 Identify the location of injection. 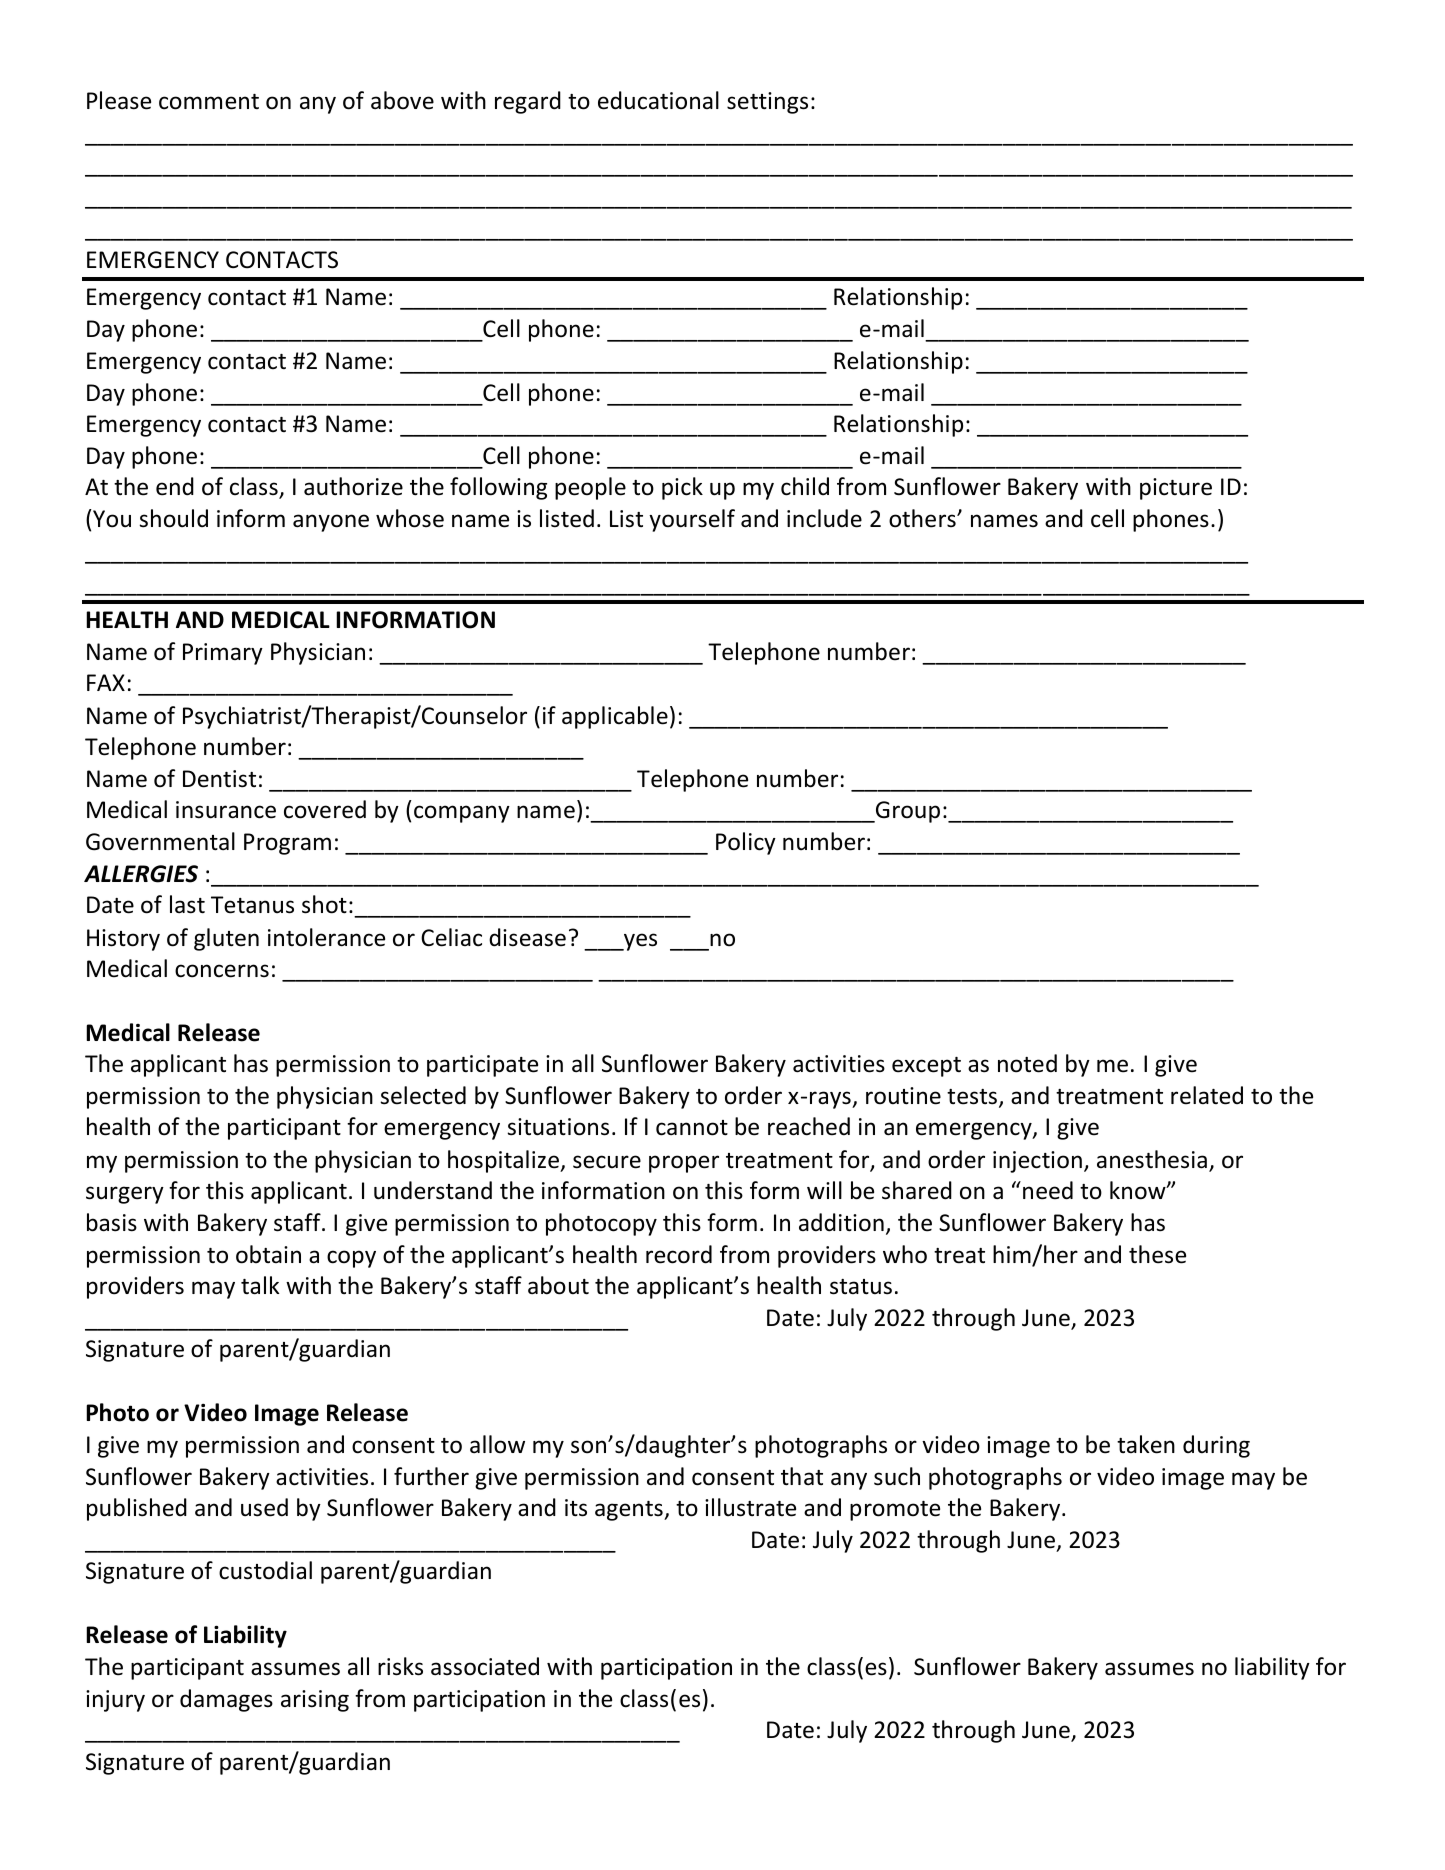
(1037, 1162).
